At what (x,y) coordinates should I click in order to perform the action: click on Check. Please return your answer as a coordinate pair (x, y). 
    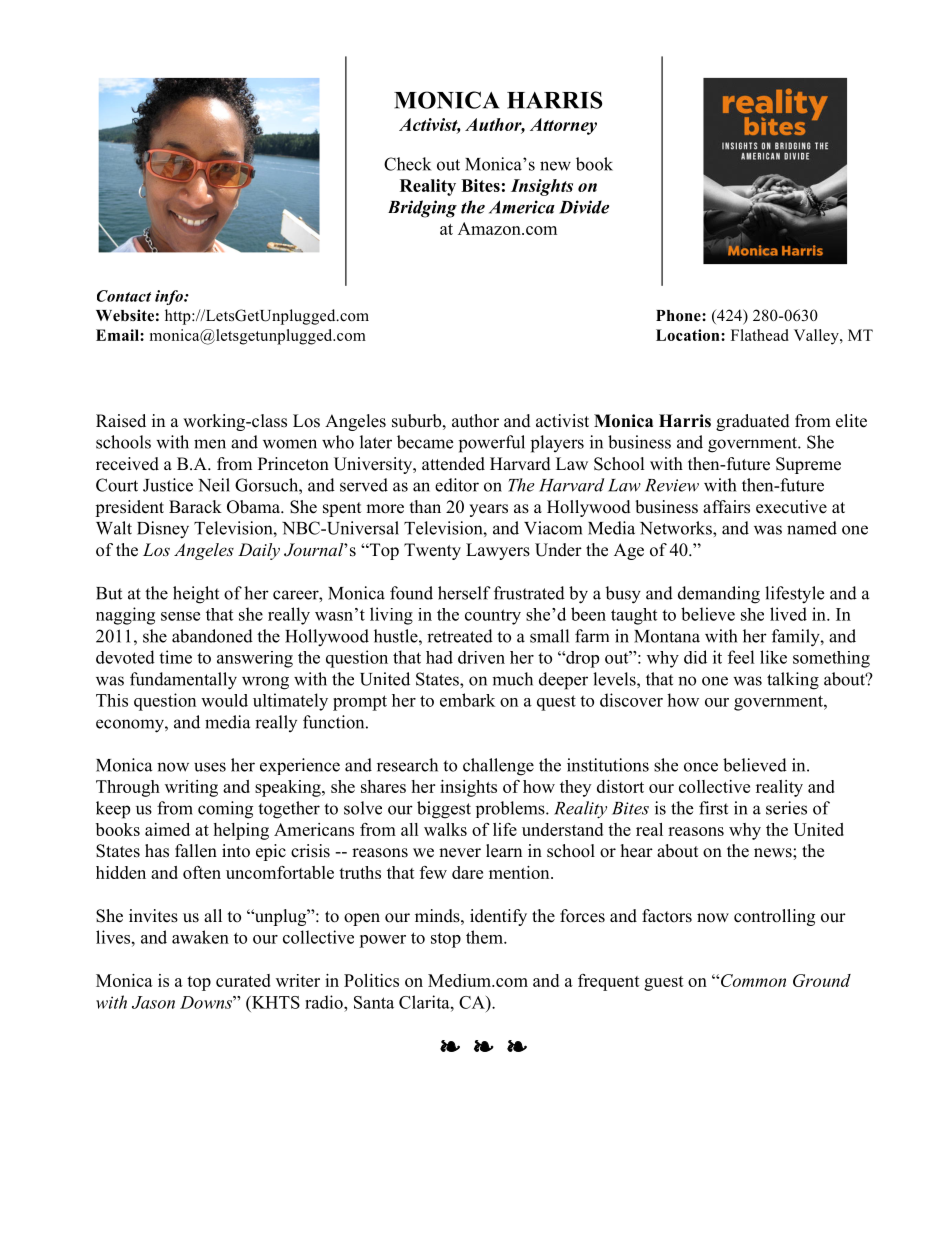
    Looking at the image, I should click on (407, 164).
